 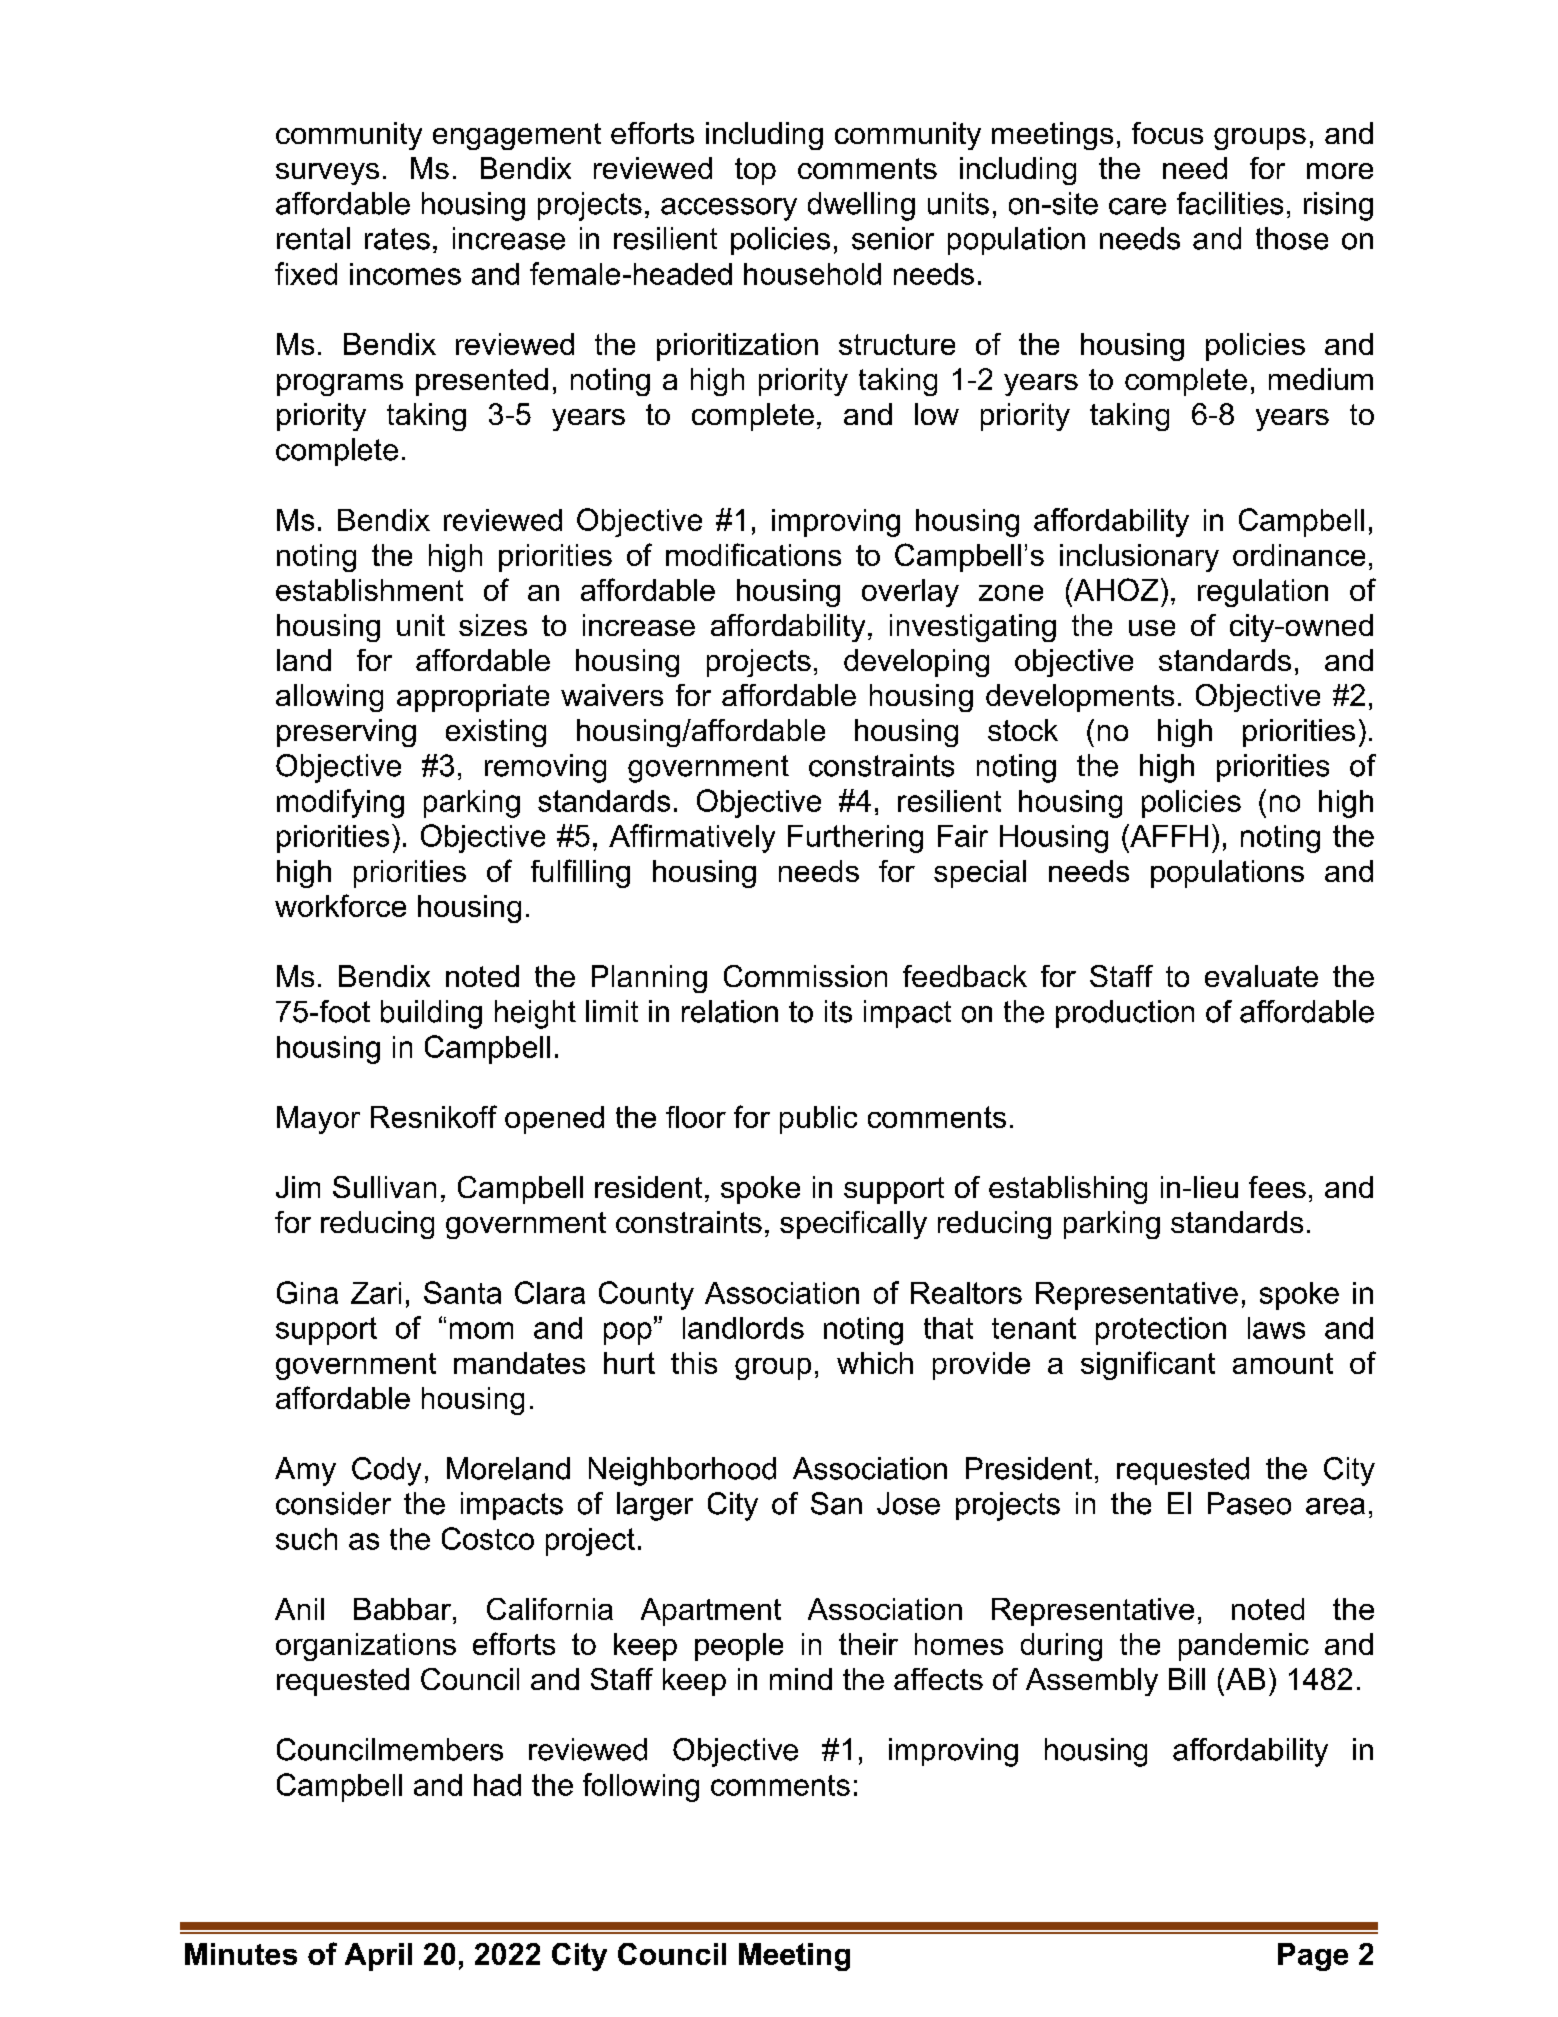 I want to click on fees, so click(x=1277, y=1187).
